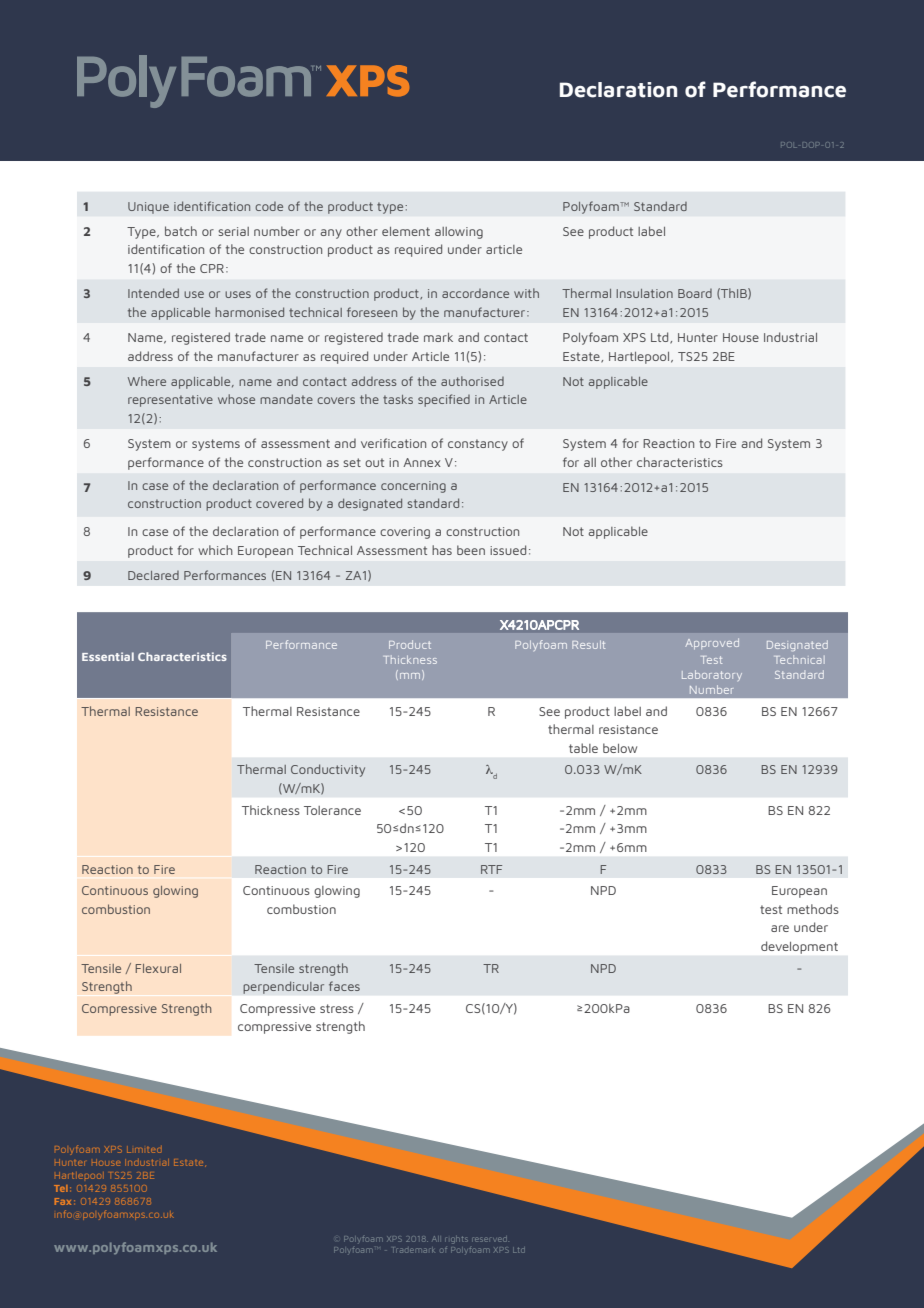  Describe the element at coordinates (459, 233) in the image. I see `allowing` at that location.
